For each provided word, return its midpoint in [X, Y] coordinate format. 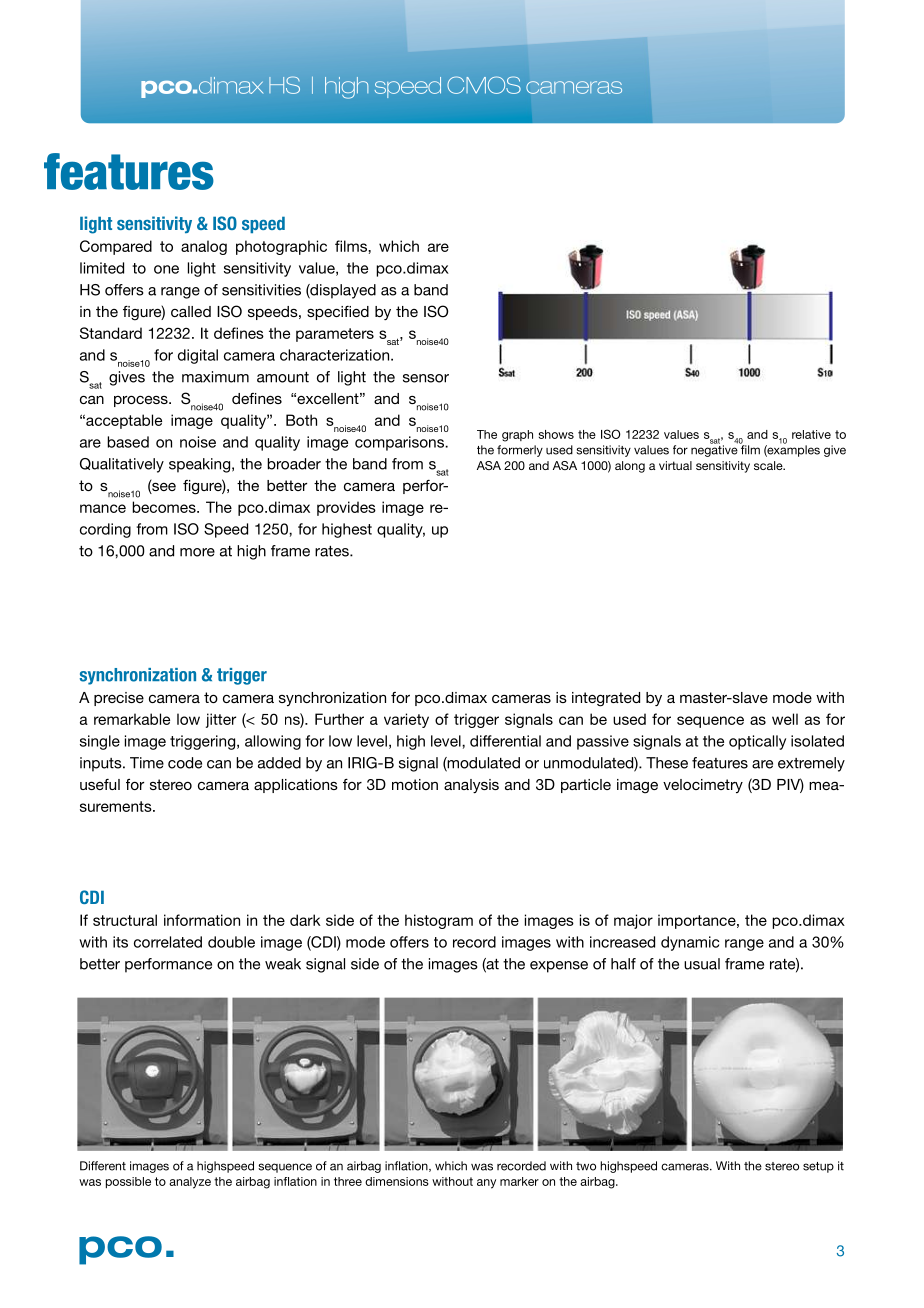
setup [818, 1167]
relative [811, 434]
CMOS [484, 85]
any [486, 1184]
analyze [190, 1183]
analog [204, 247]
